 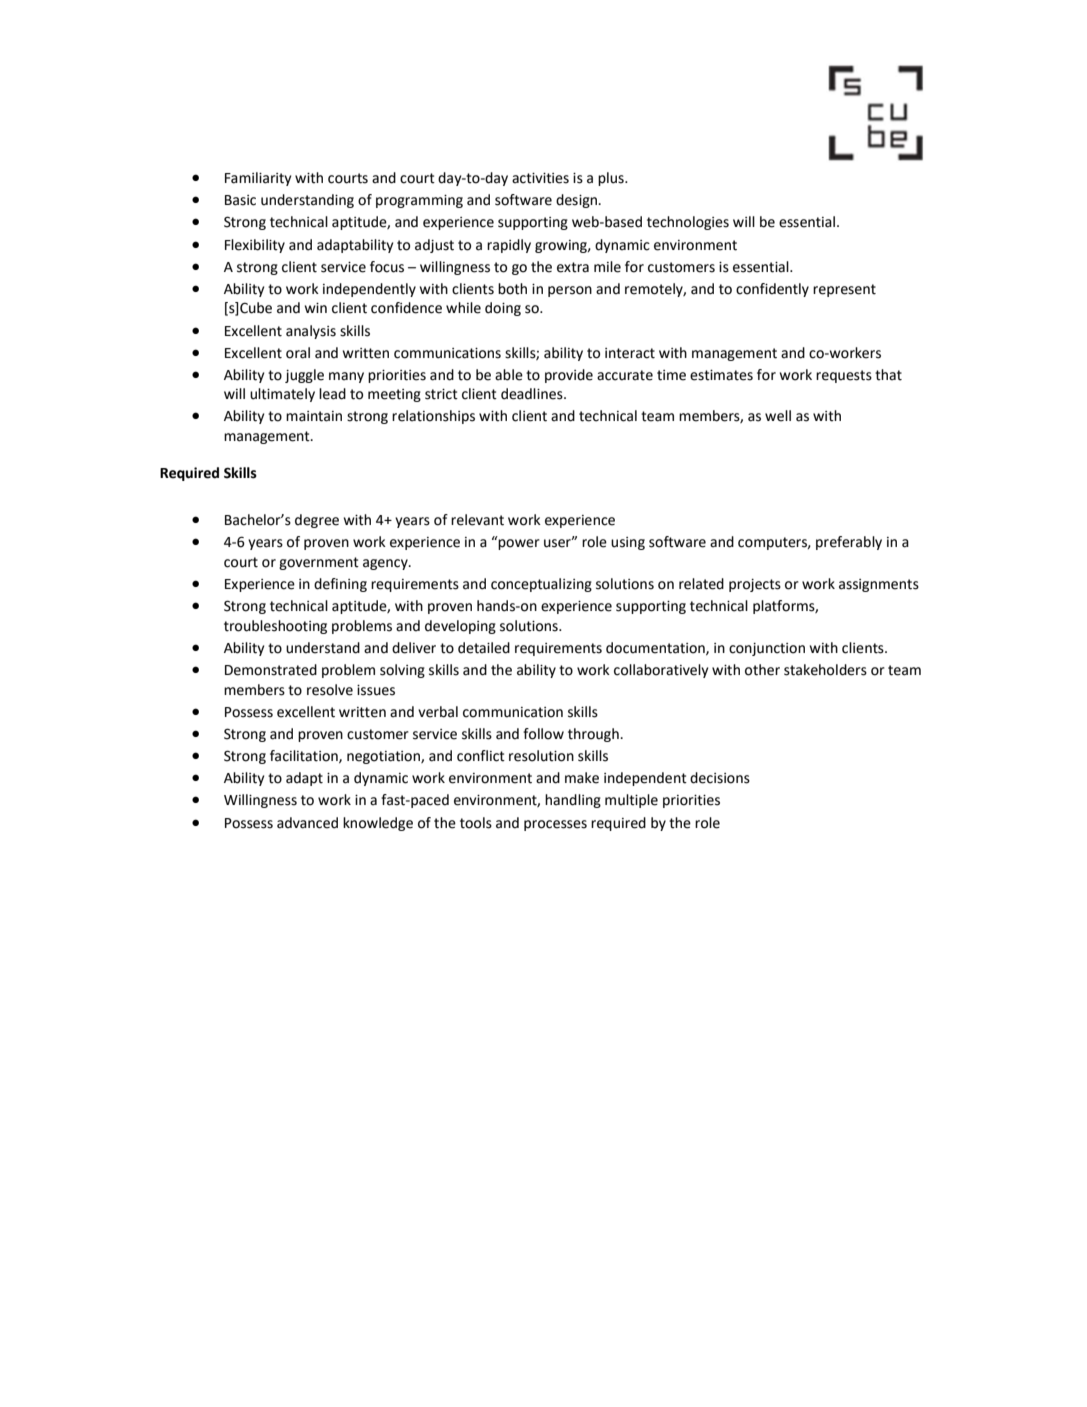 What do you see at coordinates (541, 585) in the screenshot?
I see `conceptualizing` at bounding box center [541, 585].
